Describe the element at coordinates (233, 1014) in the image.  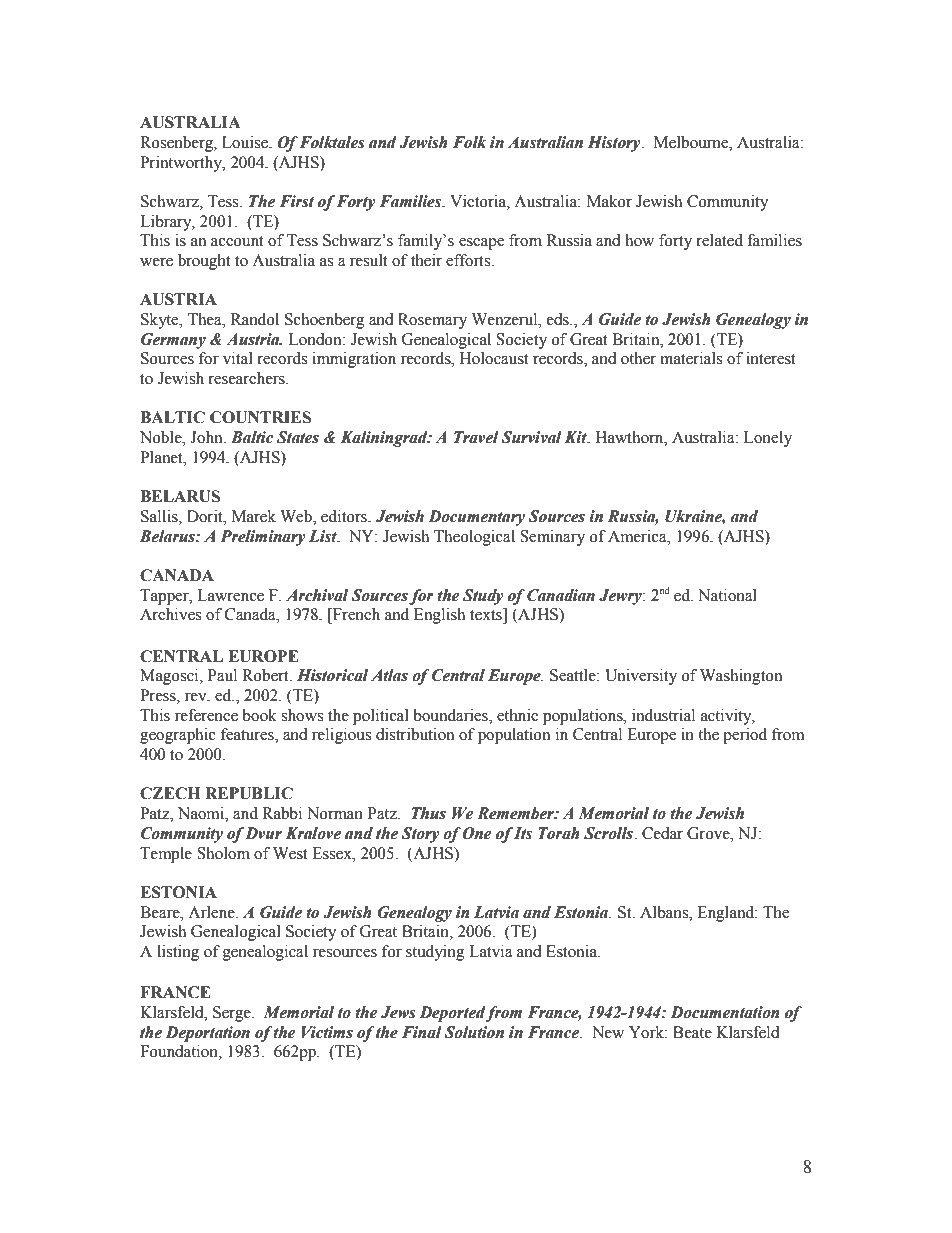
I see `Serge` at that location.
